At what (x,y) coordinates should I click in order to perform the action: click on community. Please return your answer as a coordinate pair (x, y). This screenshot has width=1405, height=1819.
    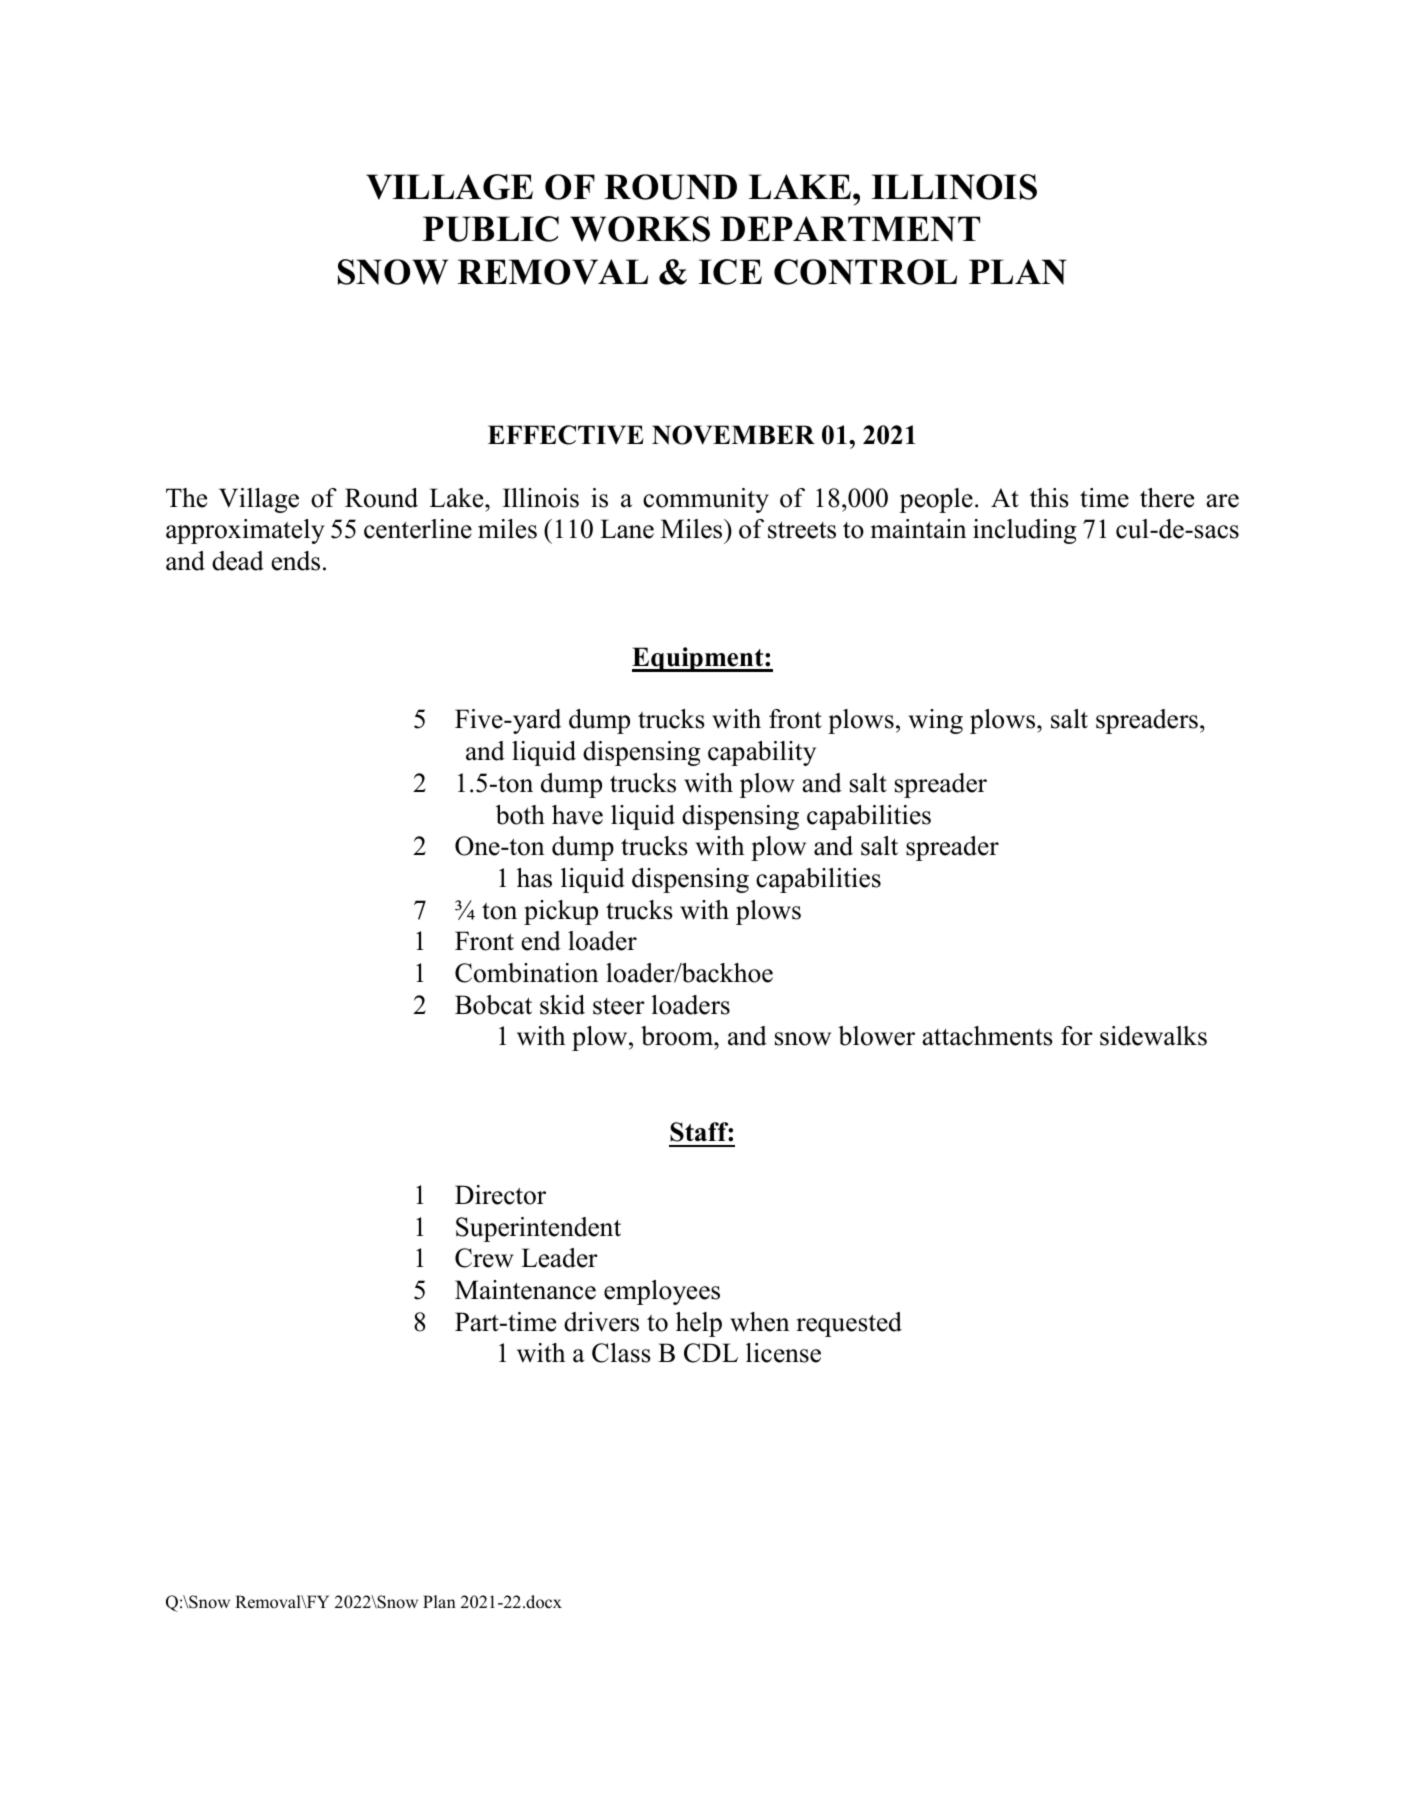
    Looking at the image, I should click on (706, 500).
